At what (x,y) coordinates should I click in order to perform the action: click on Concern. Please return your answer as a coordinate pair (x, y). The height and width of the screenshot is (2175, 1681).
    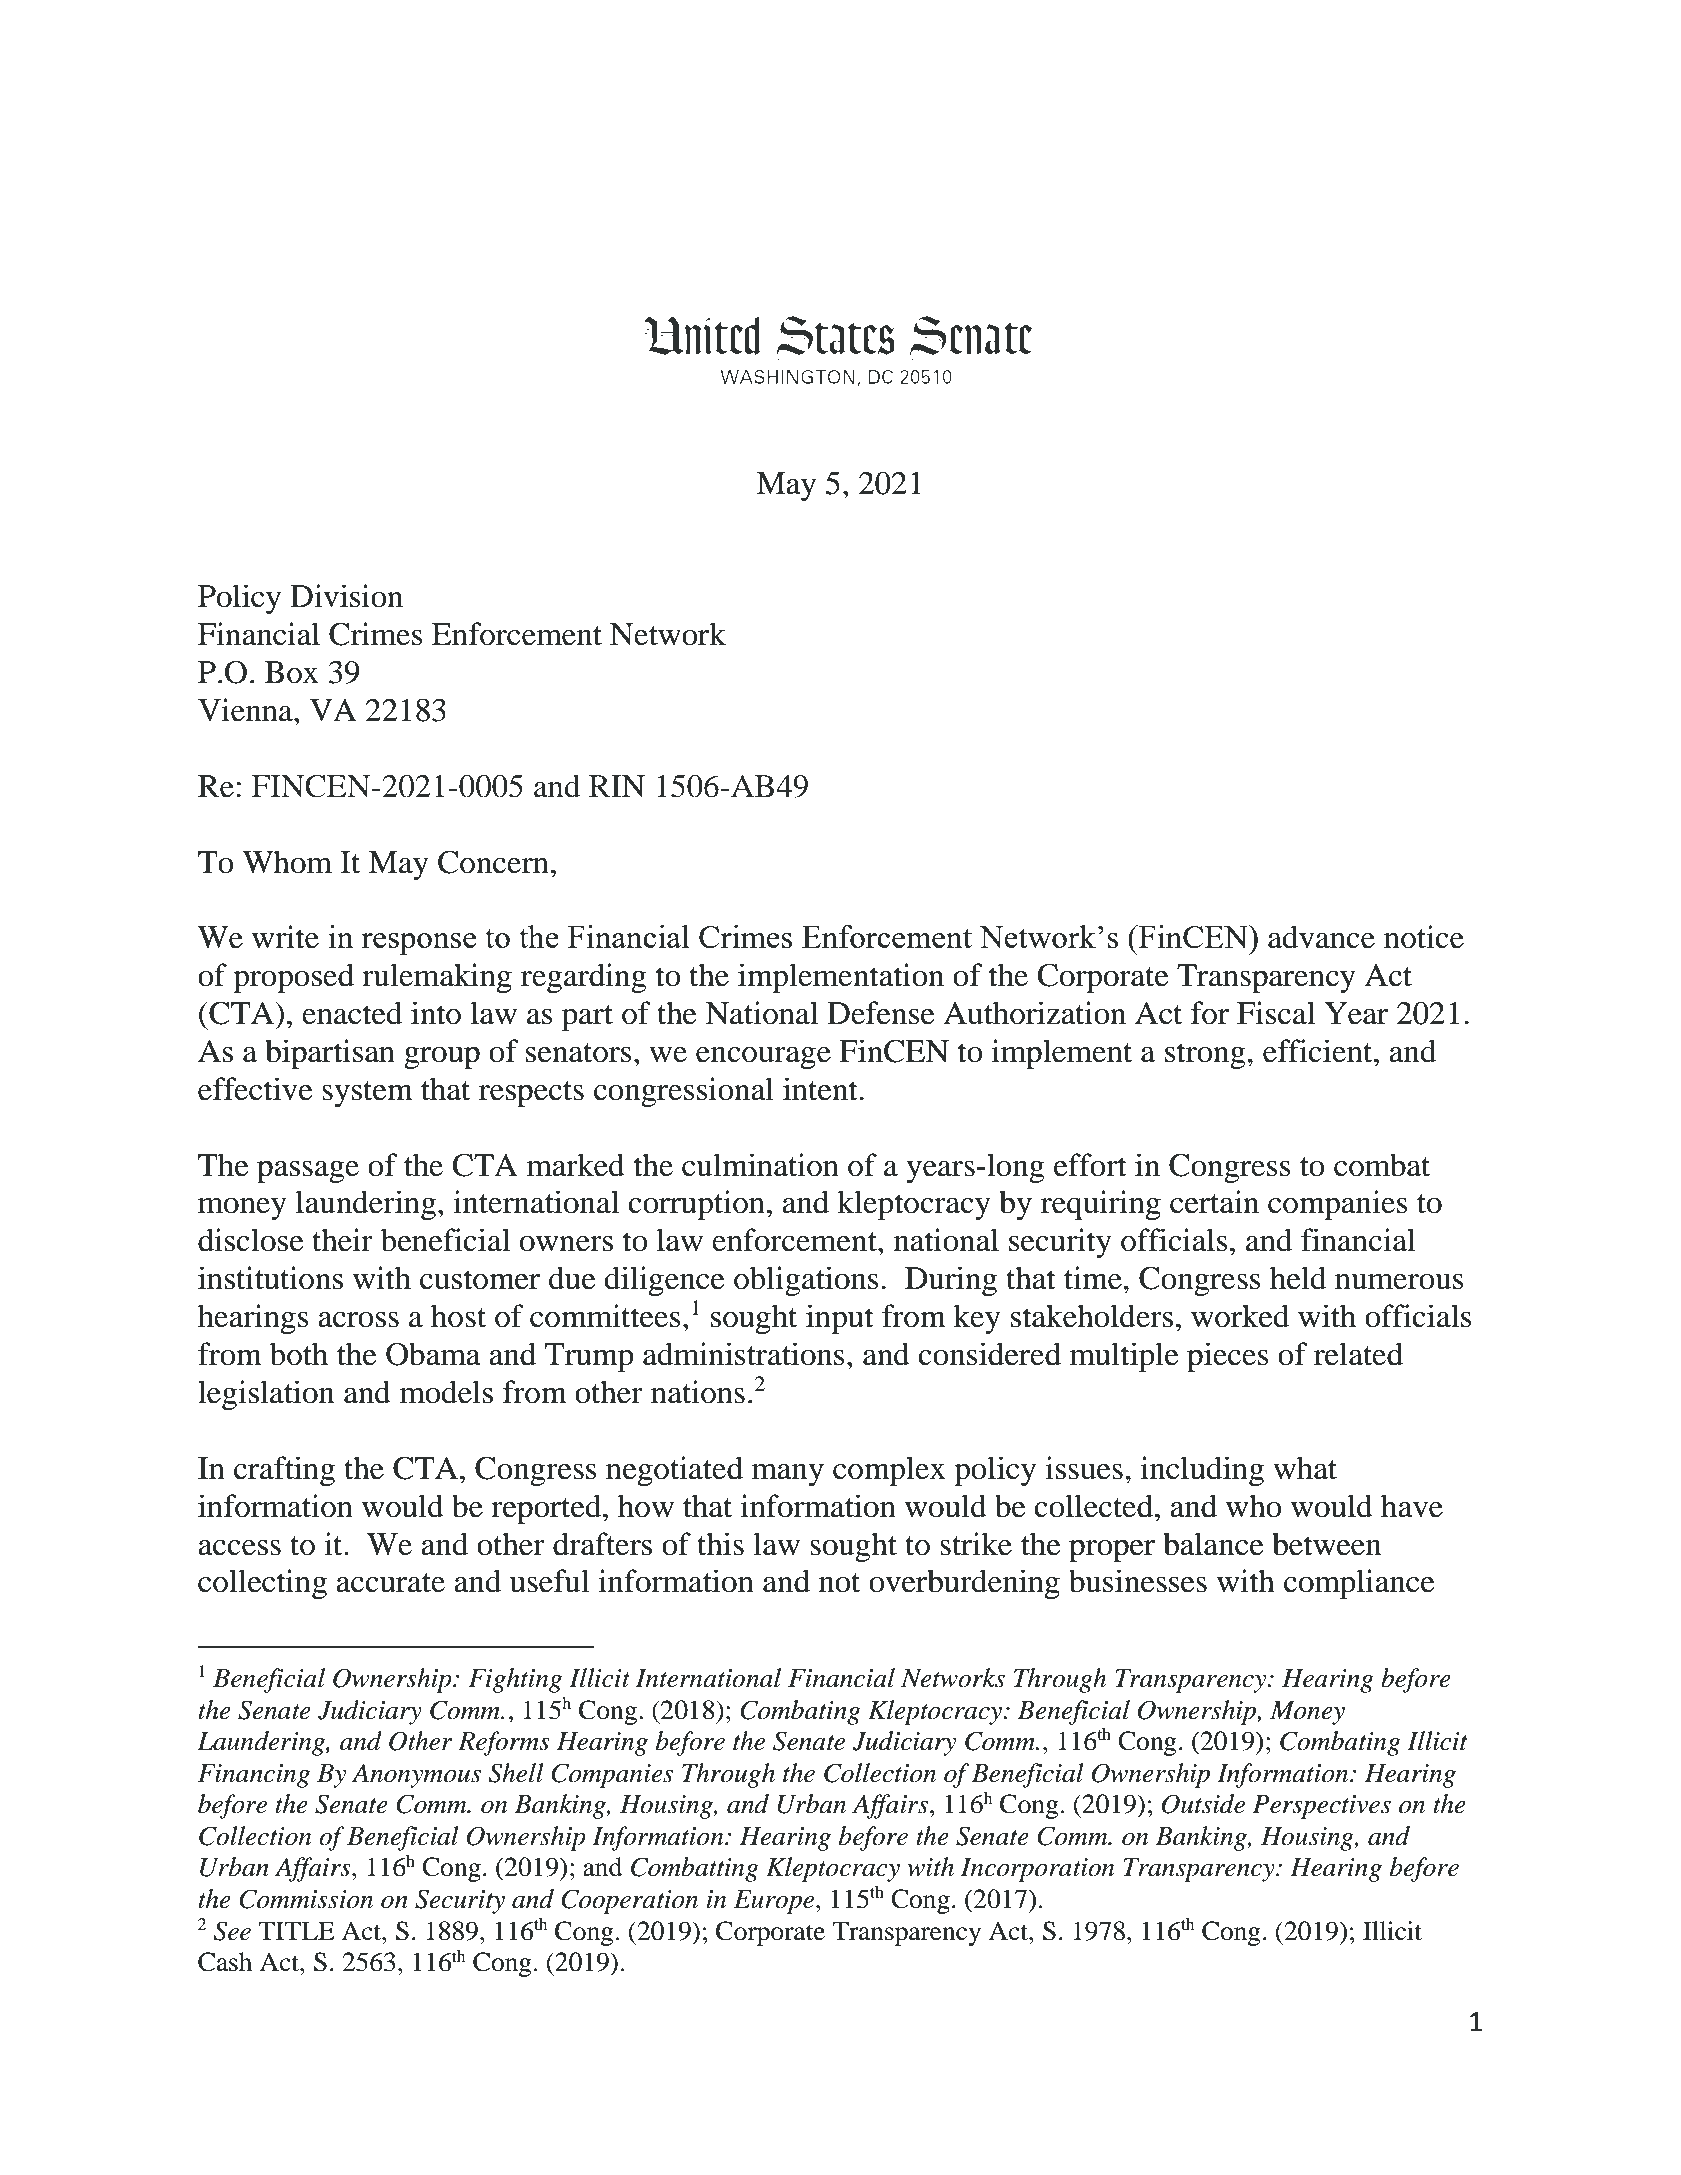
    Looking at the image, I should click on (493, 862).
